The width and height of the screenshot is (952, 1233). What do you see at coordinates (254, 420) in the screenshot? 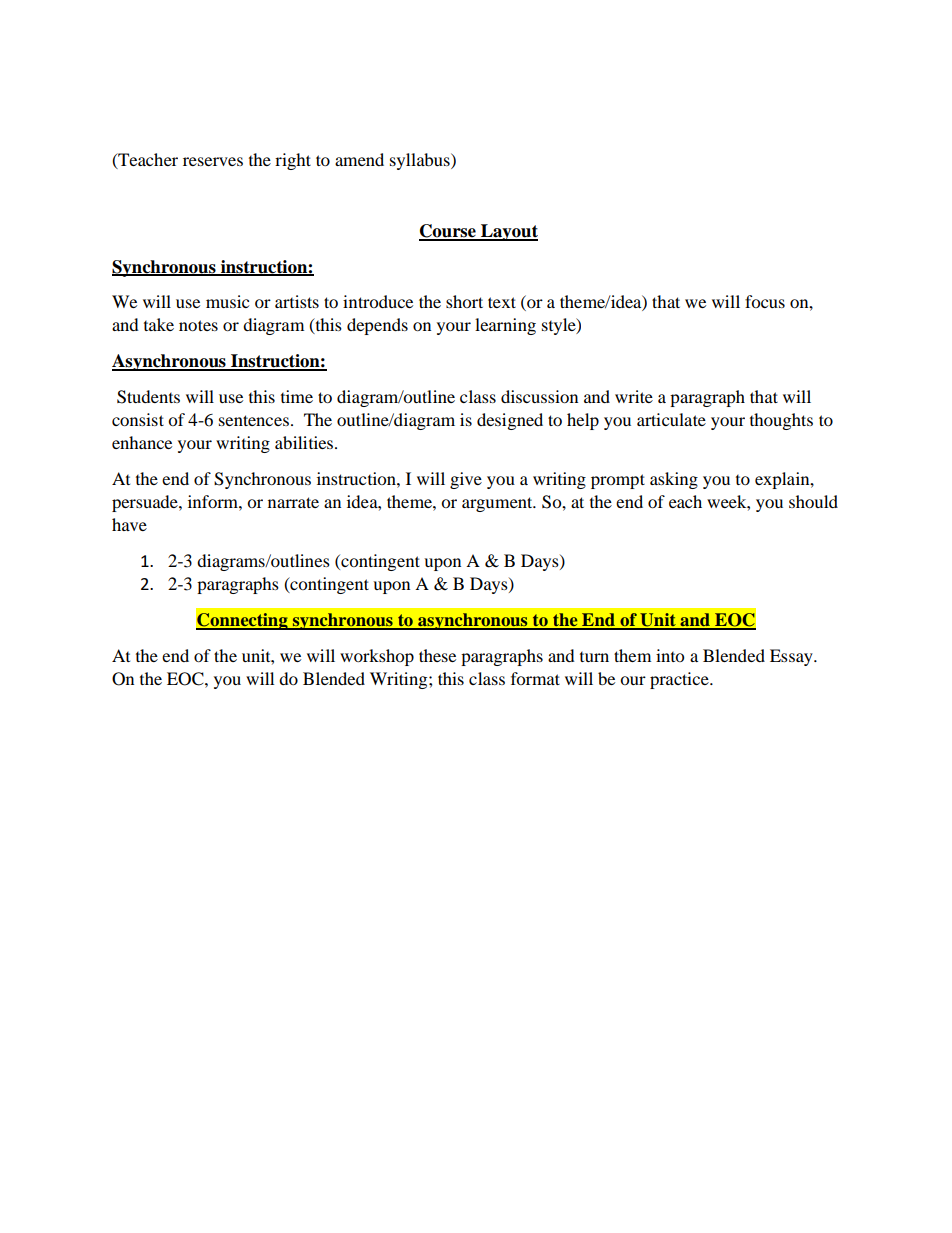
I see `sentences` at bounding box center [254, 420].
